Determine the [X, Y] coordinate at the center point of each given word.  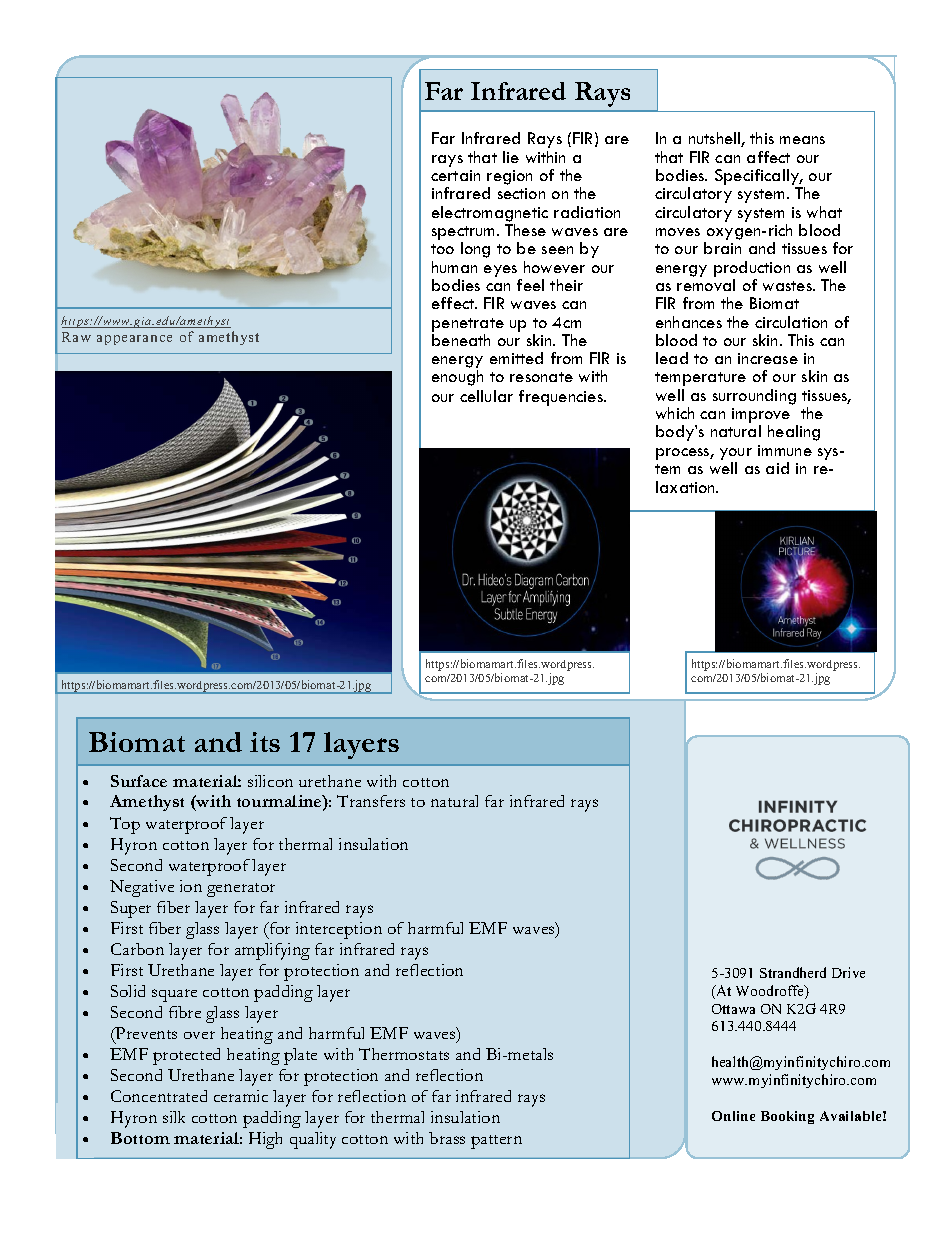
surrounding [754, 397]
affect [768, 157]
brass [447, 1138]
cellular [486, 396]
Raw [76, 337]
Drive [848, 972]
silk [174, 1117]
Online [733, 1116]
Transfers [371, 801]
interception [339, 930]
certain [455, 175]
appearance [134, 340]
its [265, 742]
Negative [142, 888]
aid [777, 468]
